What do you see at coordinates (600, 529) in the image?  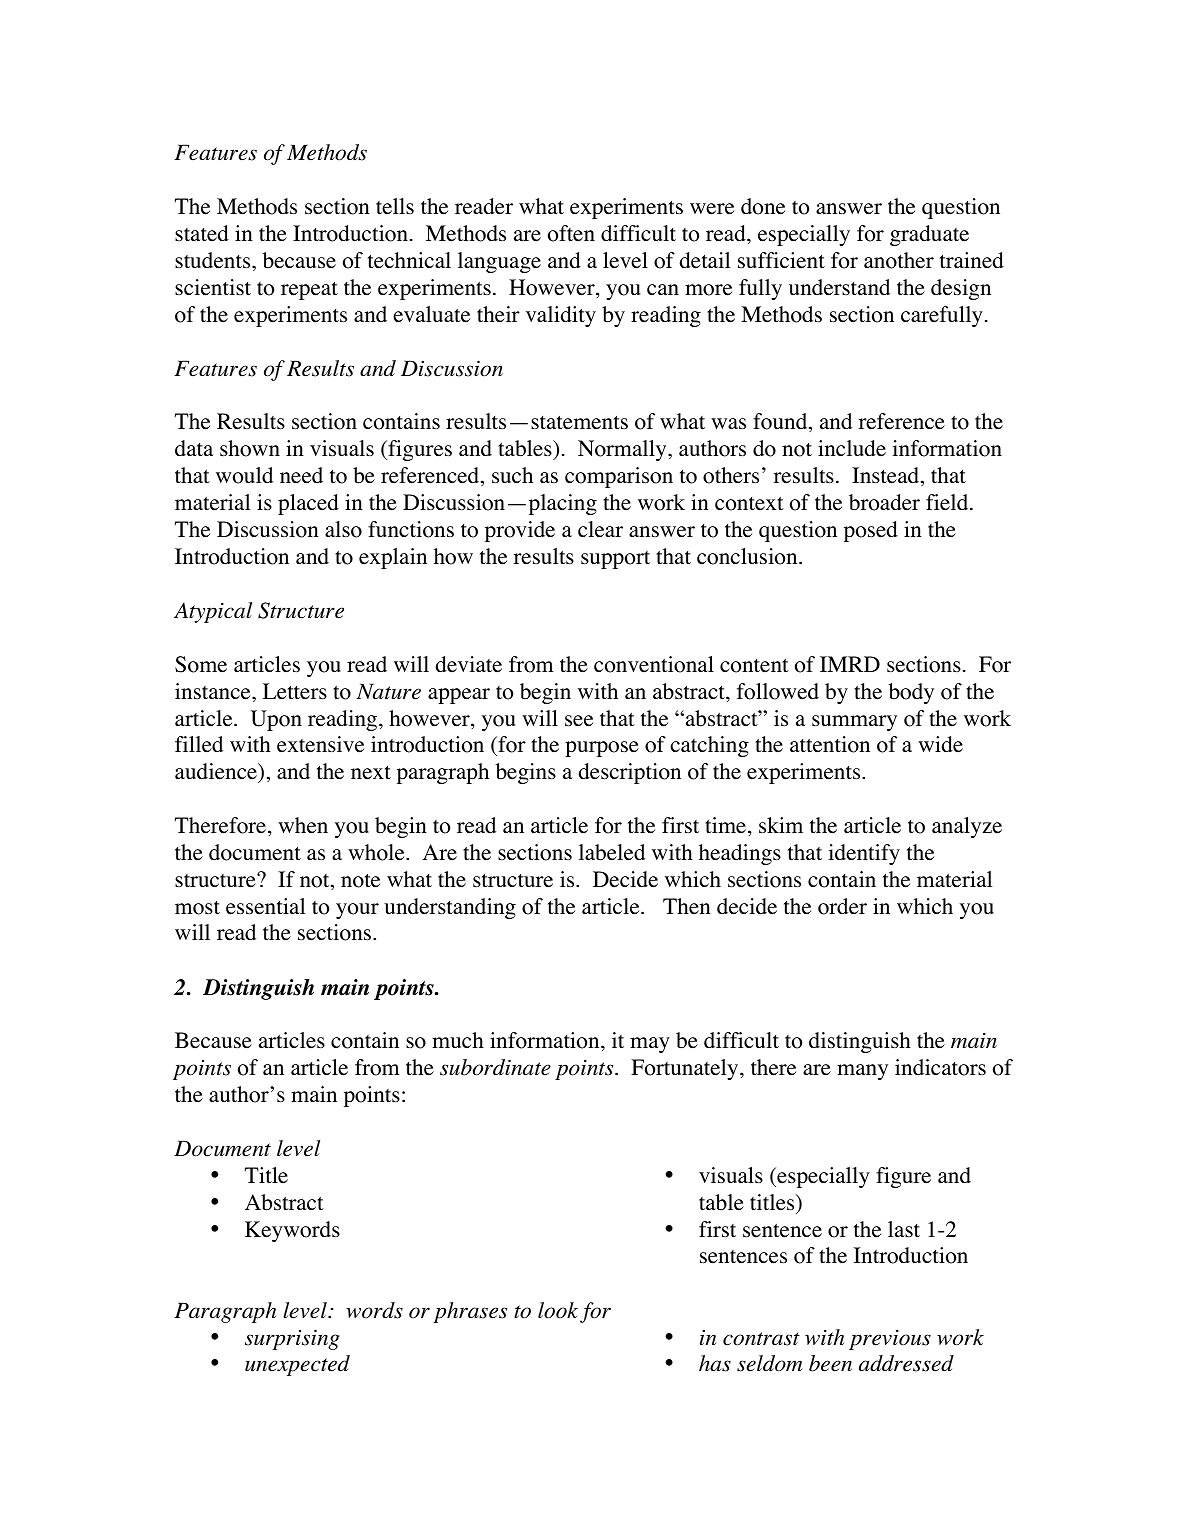 I see `clear` at bounding box center [600, 529].
